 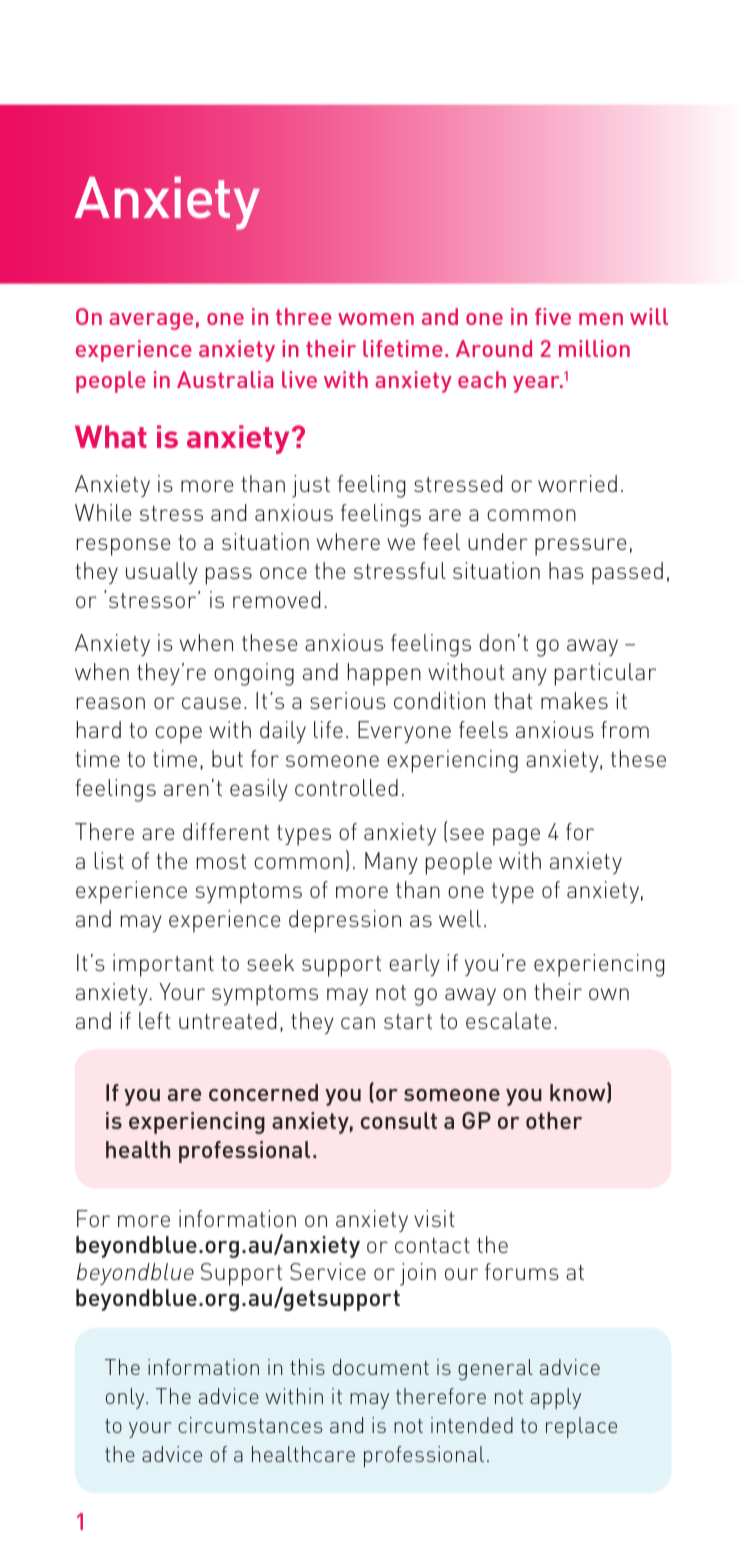 I want to click on own, so click(x=609, y=994).
